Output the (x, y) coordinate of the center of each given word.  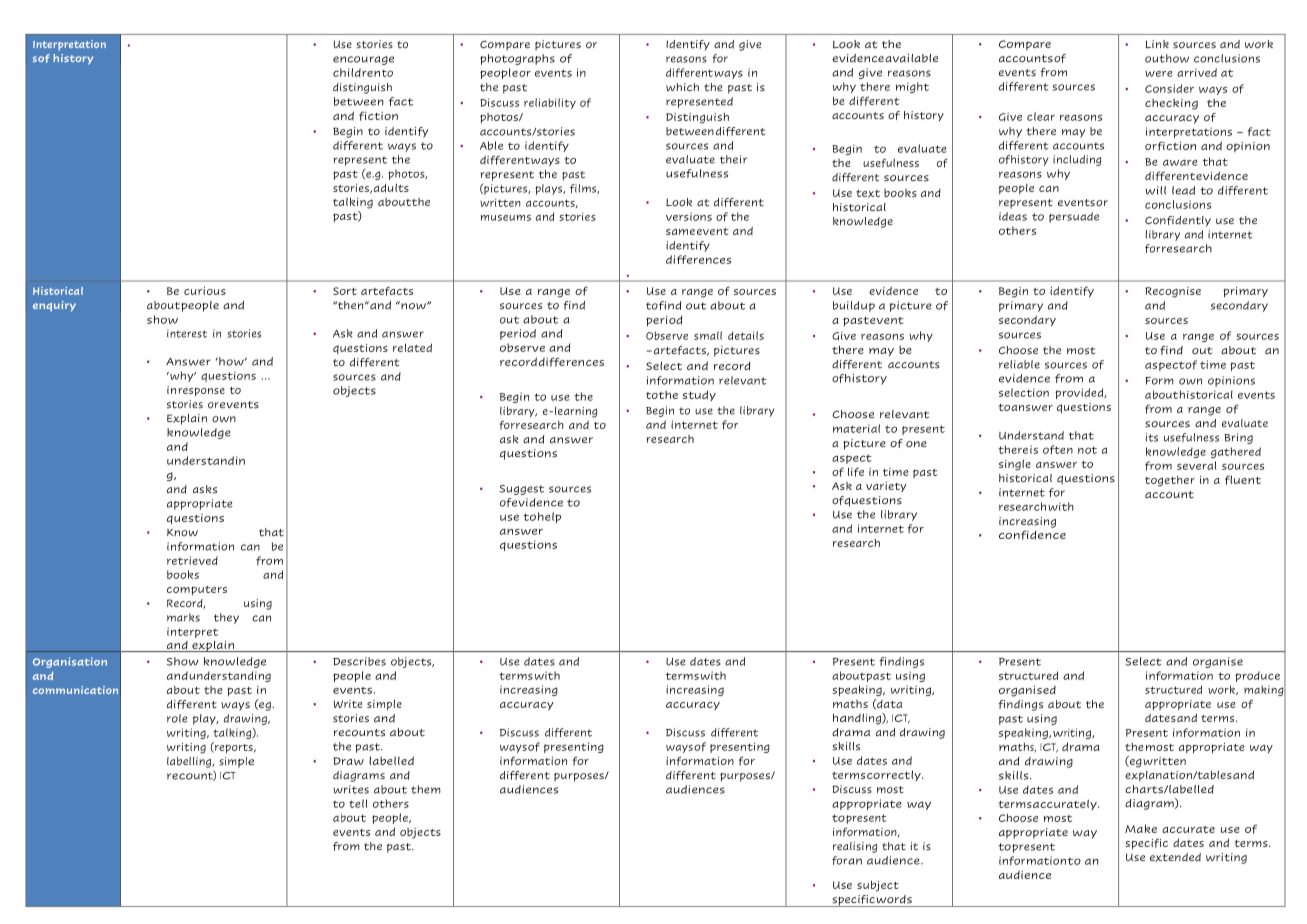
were (1159, 74)
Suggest (522, 490)
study (699, 395)
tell (358, 803)
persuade (1074, 217)
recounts (359, 733)
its (1152, 437)
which (682, 87)
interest (187, 333)
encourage (363, 60)
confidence (1032, 535)
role (177, 718)
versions (689, 216)
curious (205, 291)
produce (1257, 676)
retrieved (192, 560)
